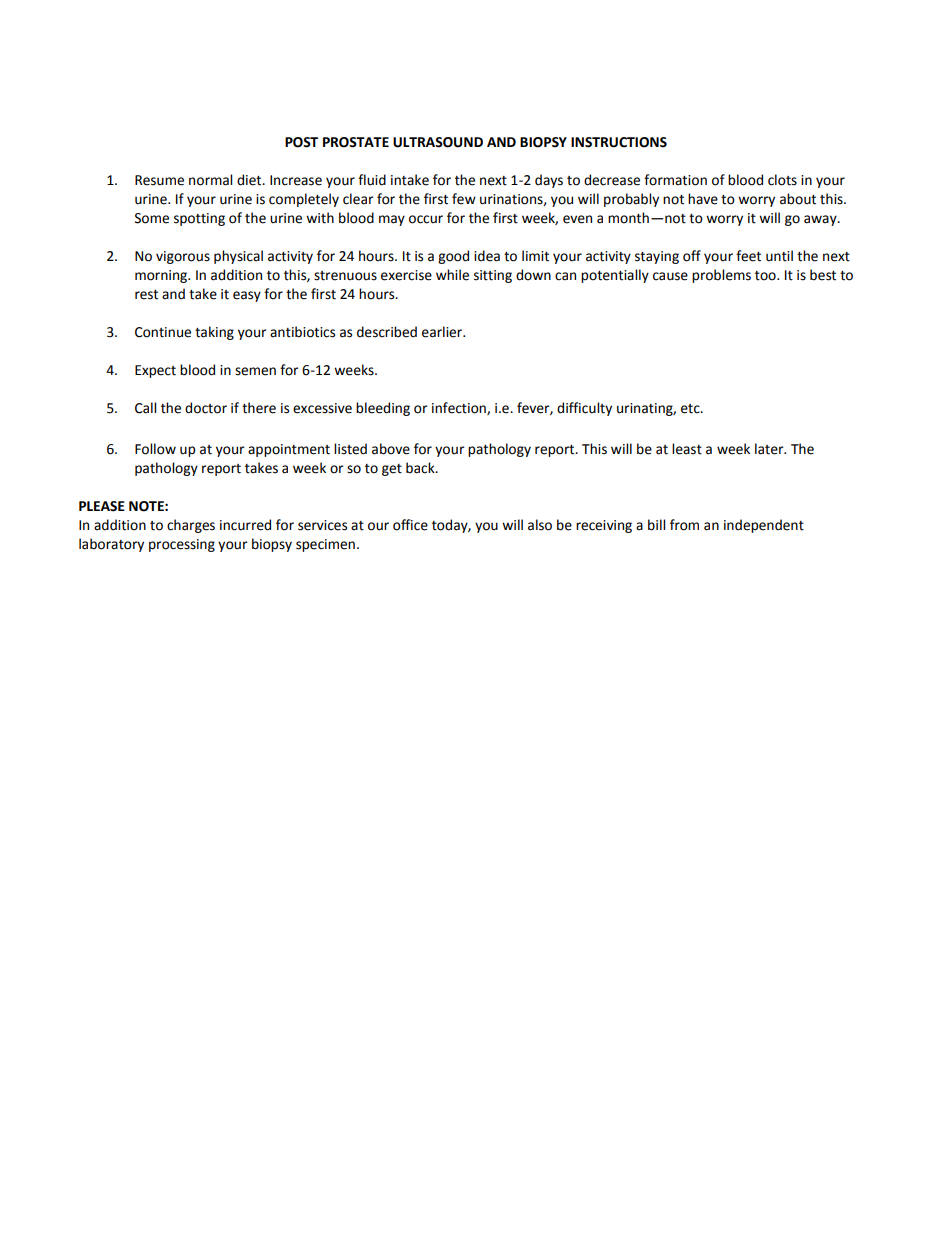  I want to click on clots, so click(782, 180).
